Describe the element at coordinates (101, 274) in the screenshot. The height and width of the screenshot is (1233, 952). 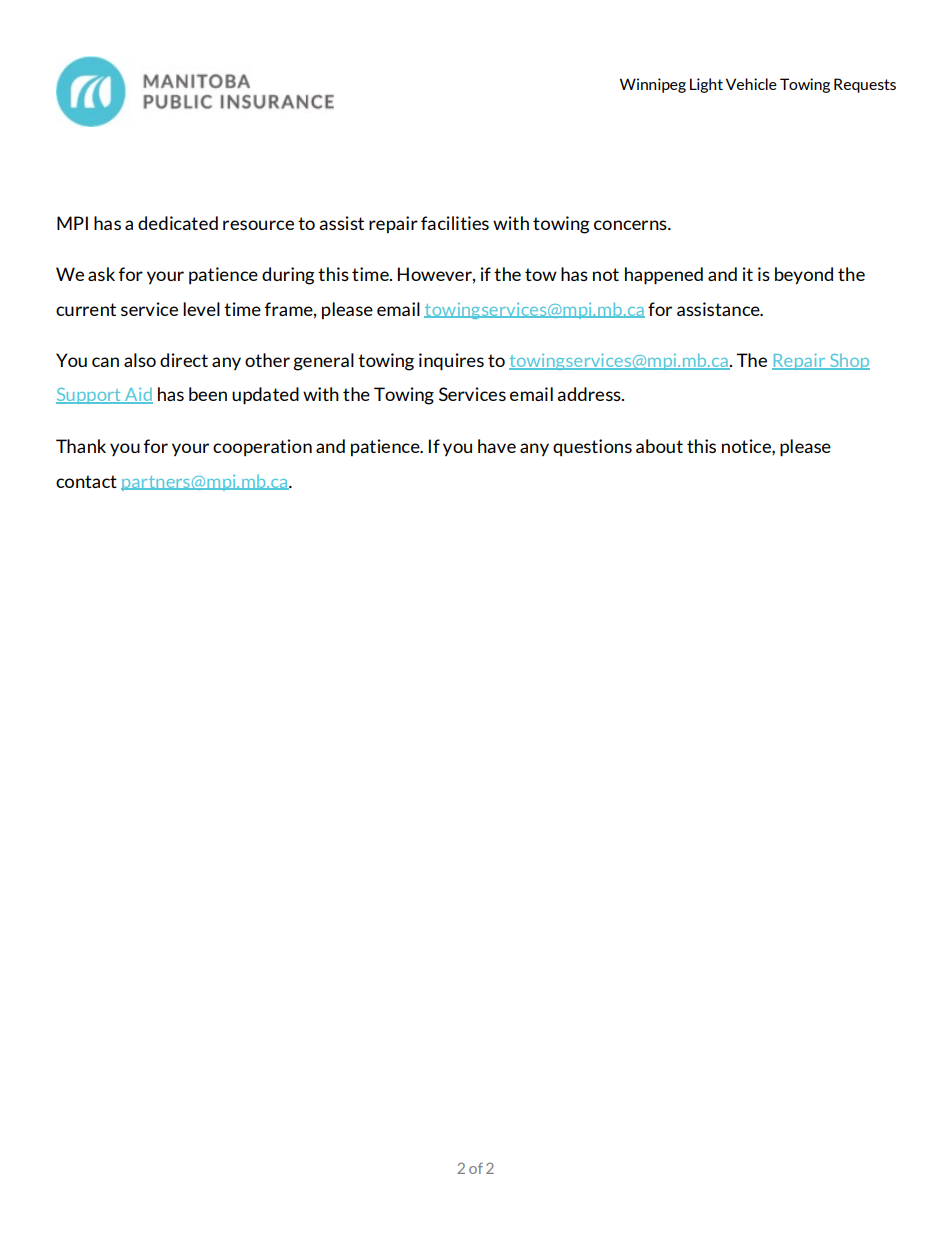
I see `ask` at that location.
